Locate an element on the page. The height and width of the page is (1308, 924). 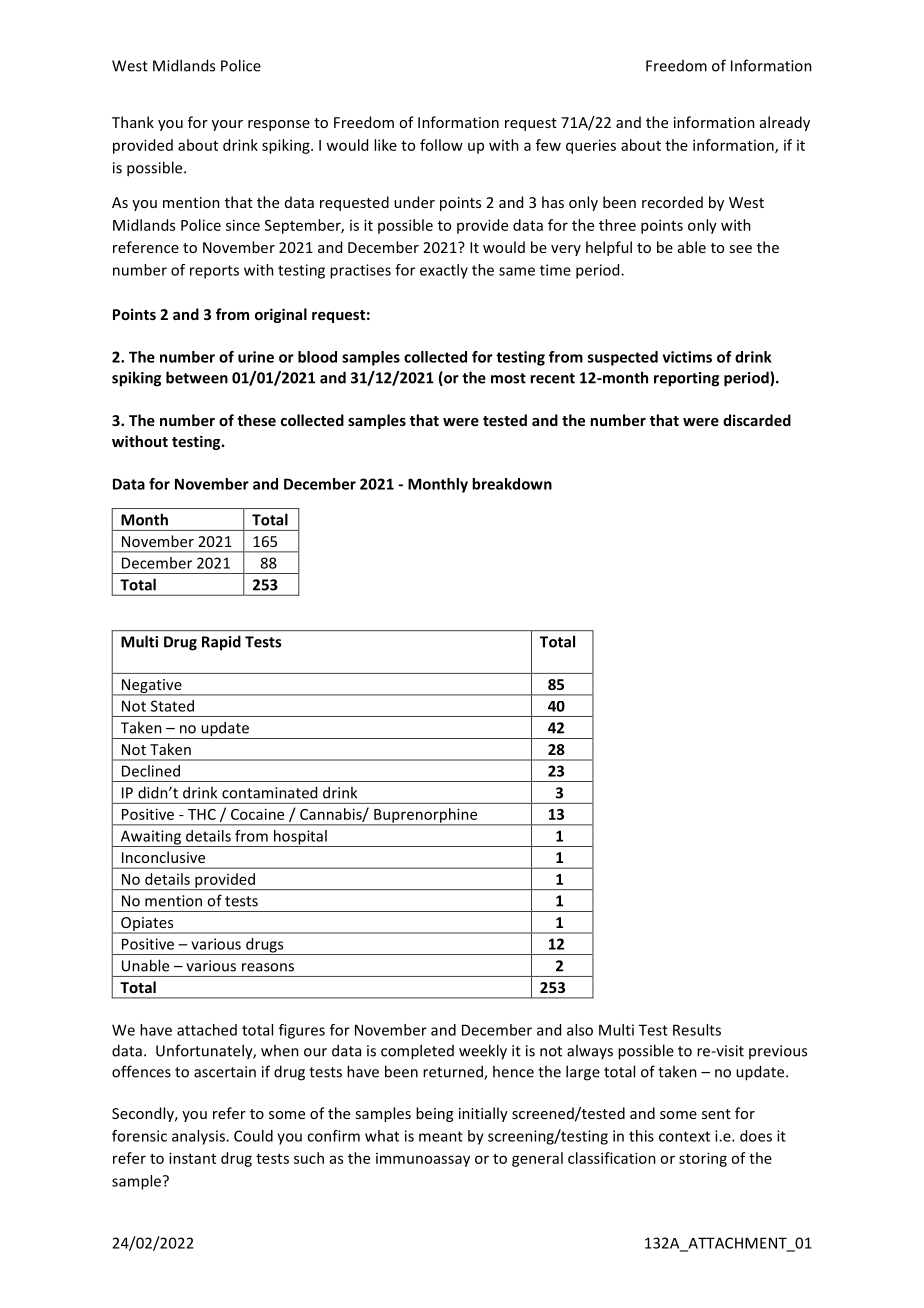
between is located at coordinates (197, 377).
